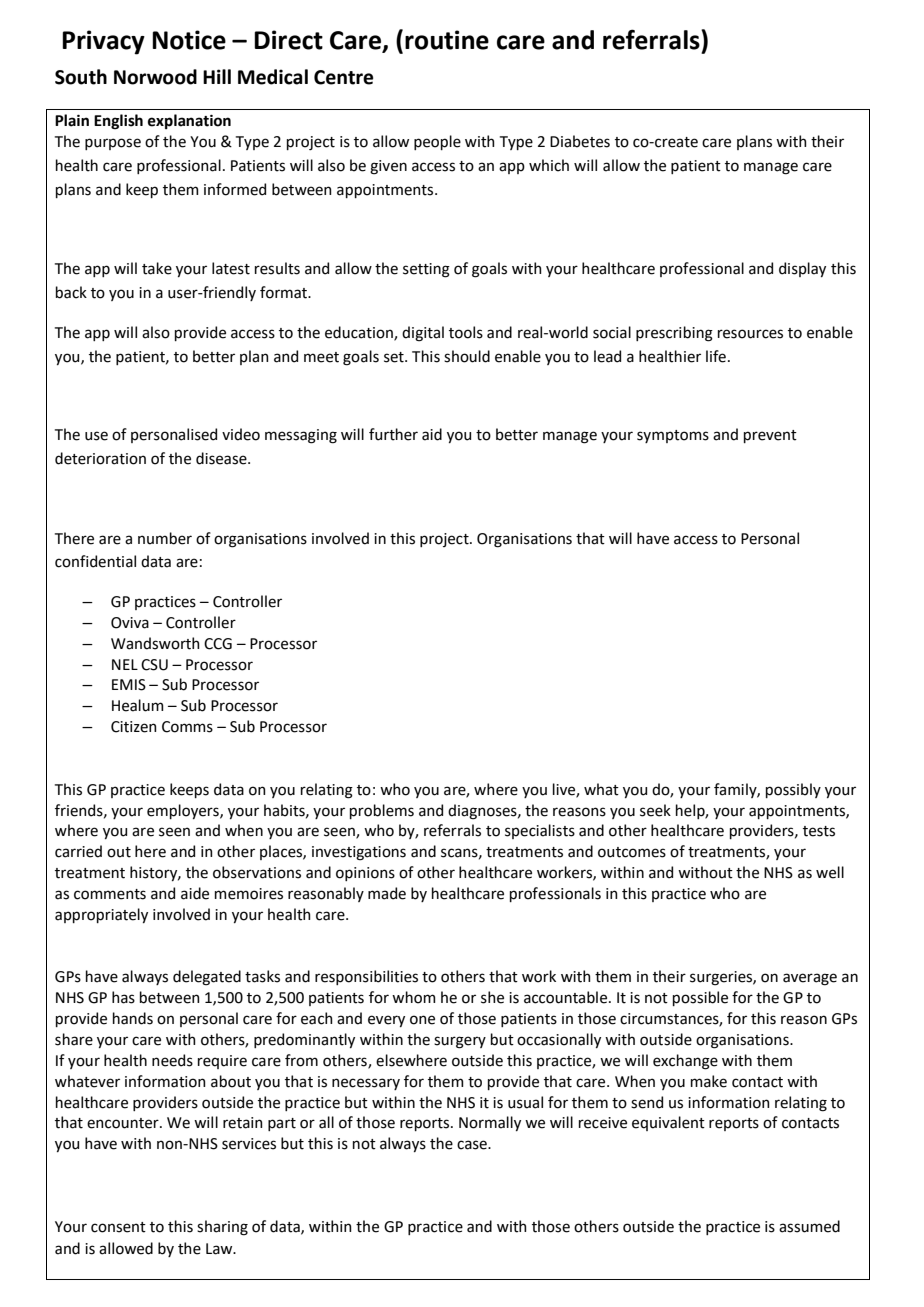 The width and height of the image is (924, 1307). What do you see at coordinates (382, 811) in the image?
I see `problems` at bounding box center [382, 811].
